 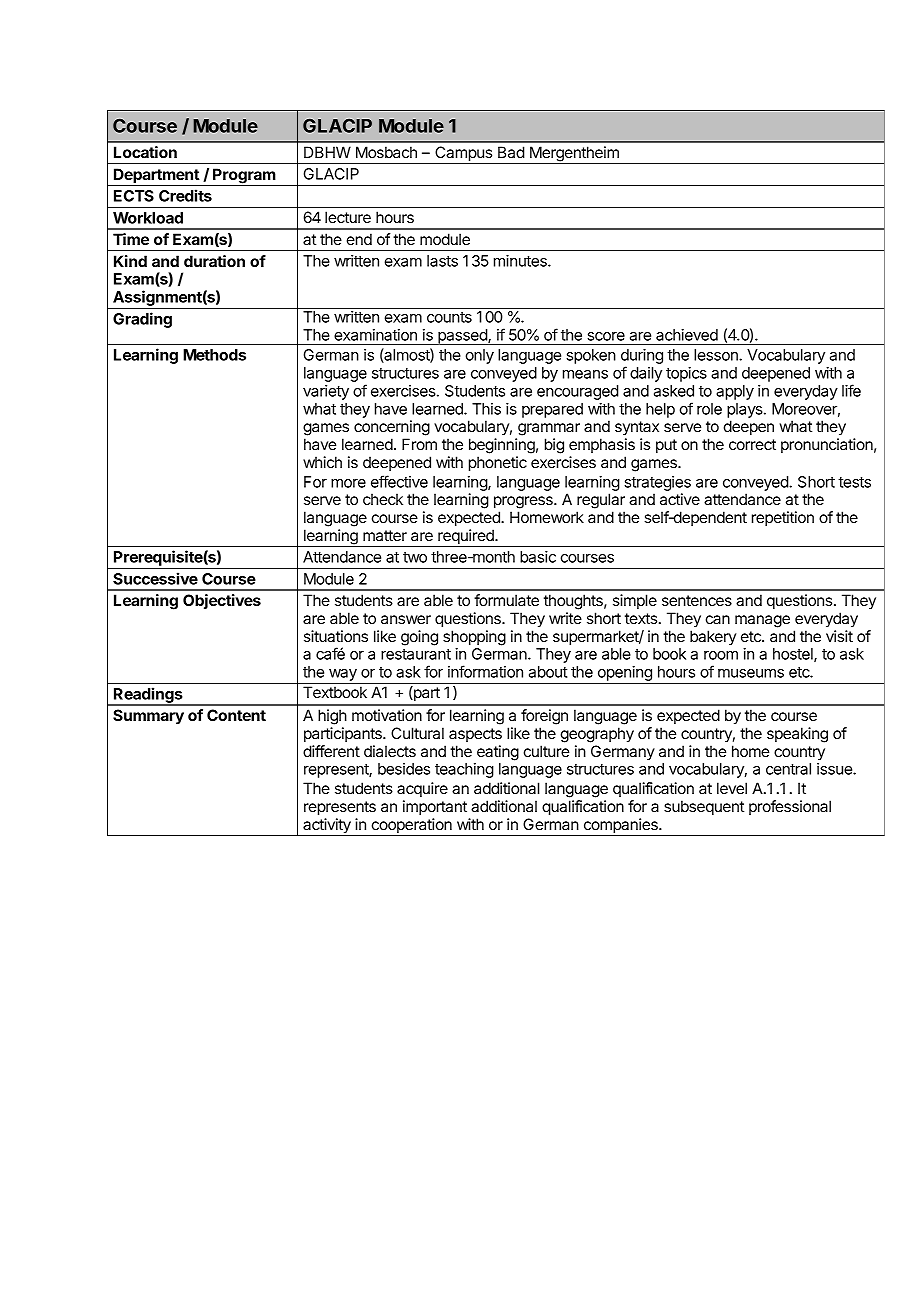 I want to click on basic, so click(x=538, y=557).
